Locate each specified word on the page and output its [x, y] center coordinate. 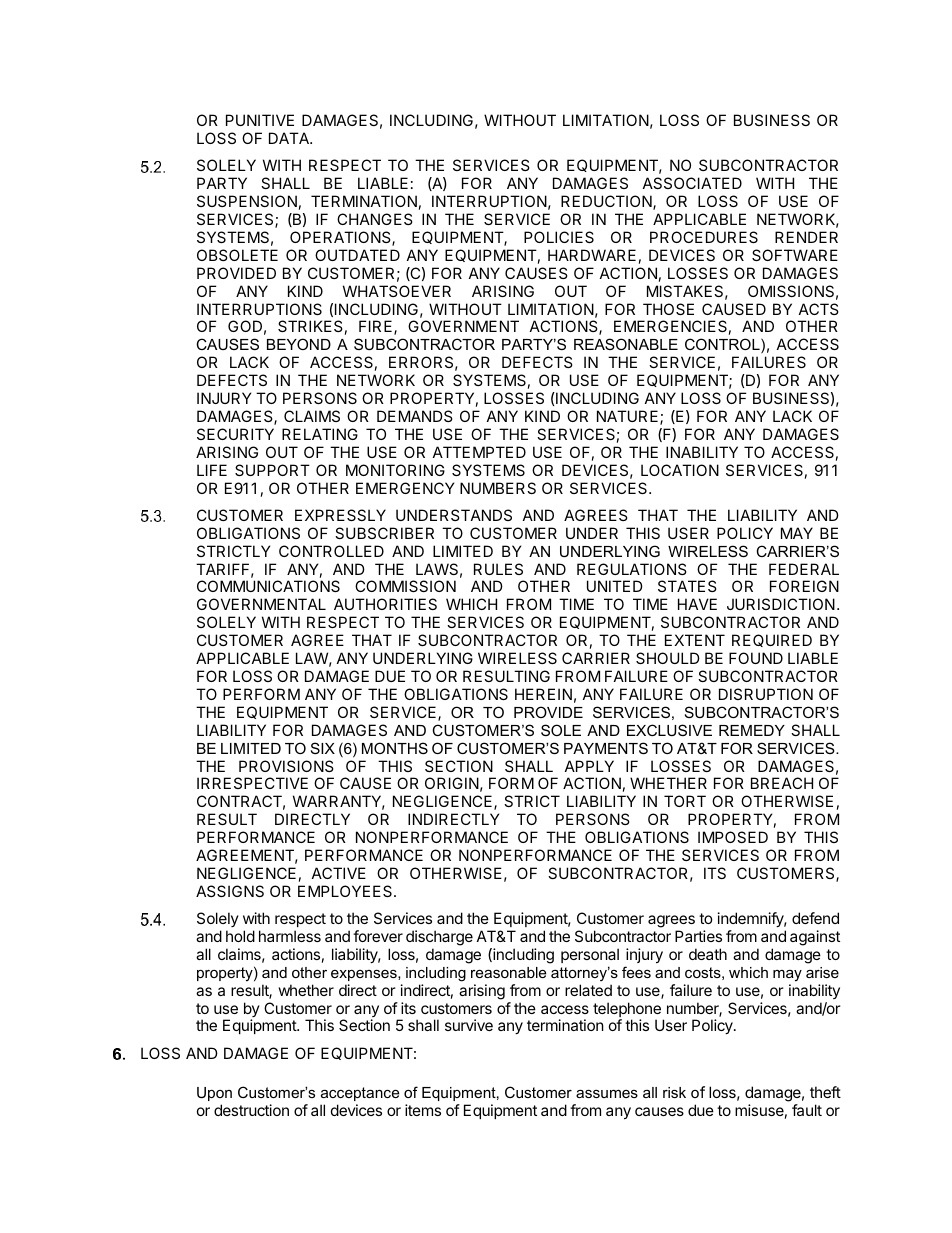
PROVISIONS [286, 766]
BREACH [782, 783]
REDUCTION [607, 202]
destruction [251, 1110]
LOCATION [680, 470]
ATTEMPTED [479, 452]
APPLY [589, 766]
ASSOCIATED [692, 183]
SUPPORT [272, 470]
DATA [290, 138]
